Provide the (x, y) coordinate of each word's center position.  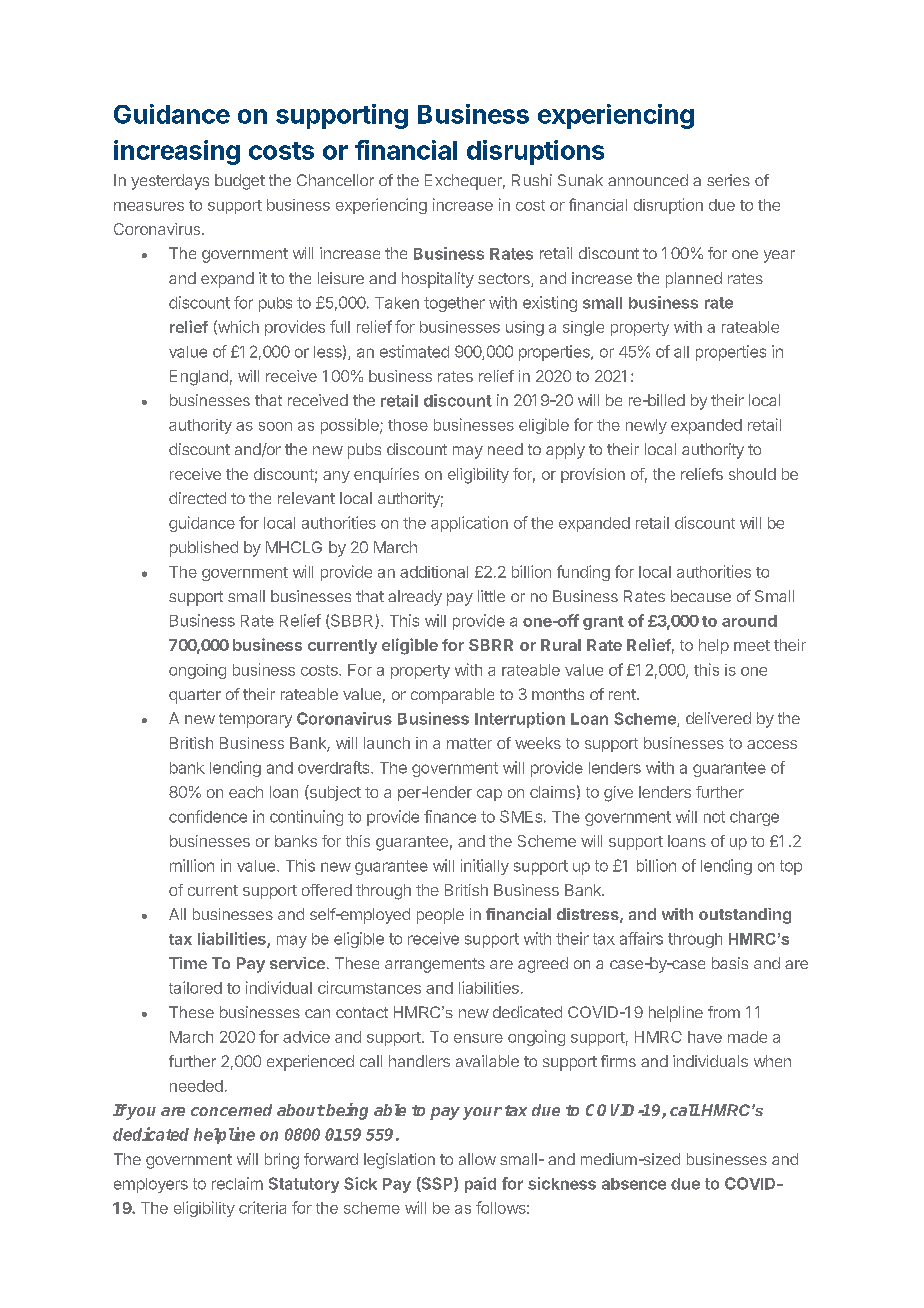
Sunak (580, 180)
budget (240, 182)
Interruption (520, 720)
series (728, 180)
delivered (718, 718)
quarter (195, 696)
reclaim (237, 1183)
